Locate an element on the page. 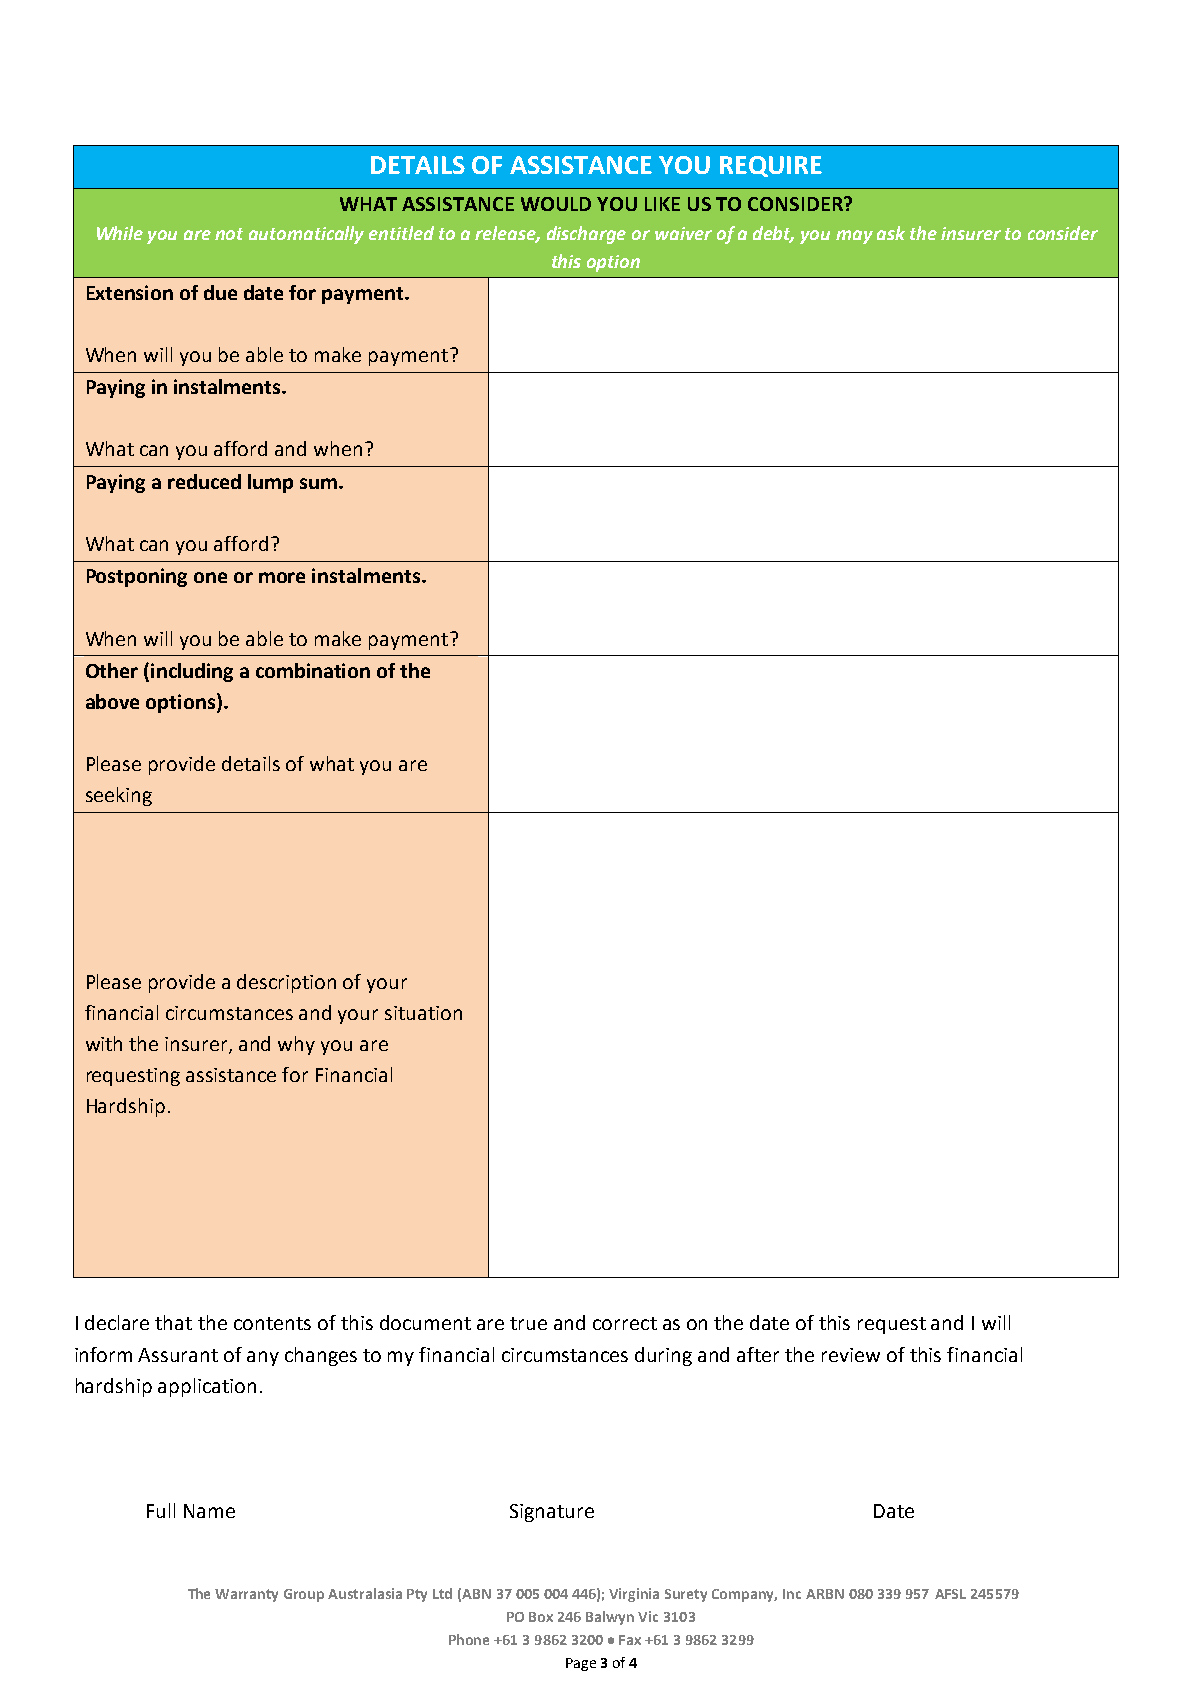 This page has height=1700, width=1202. Warranty is located at coordinates (246, 1595).
